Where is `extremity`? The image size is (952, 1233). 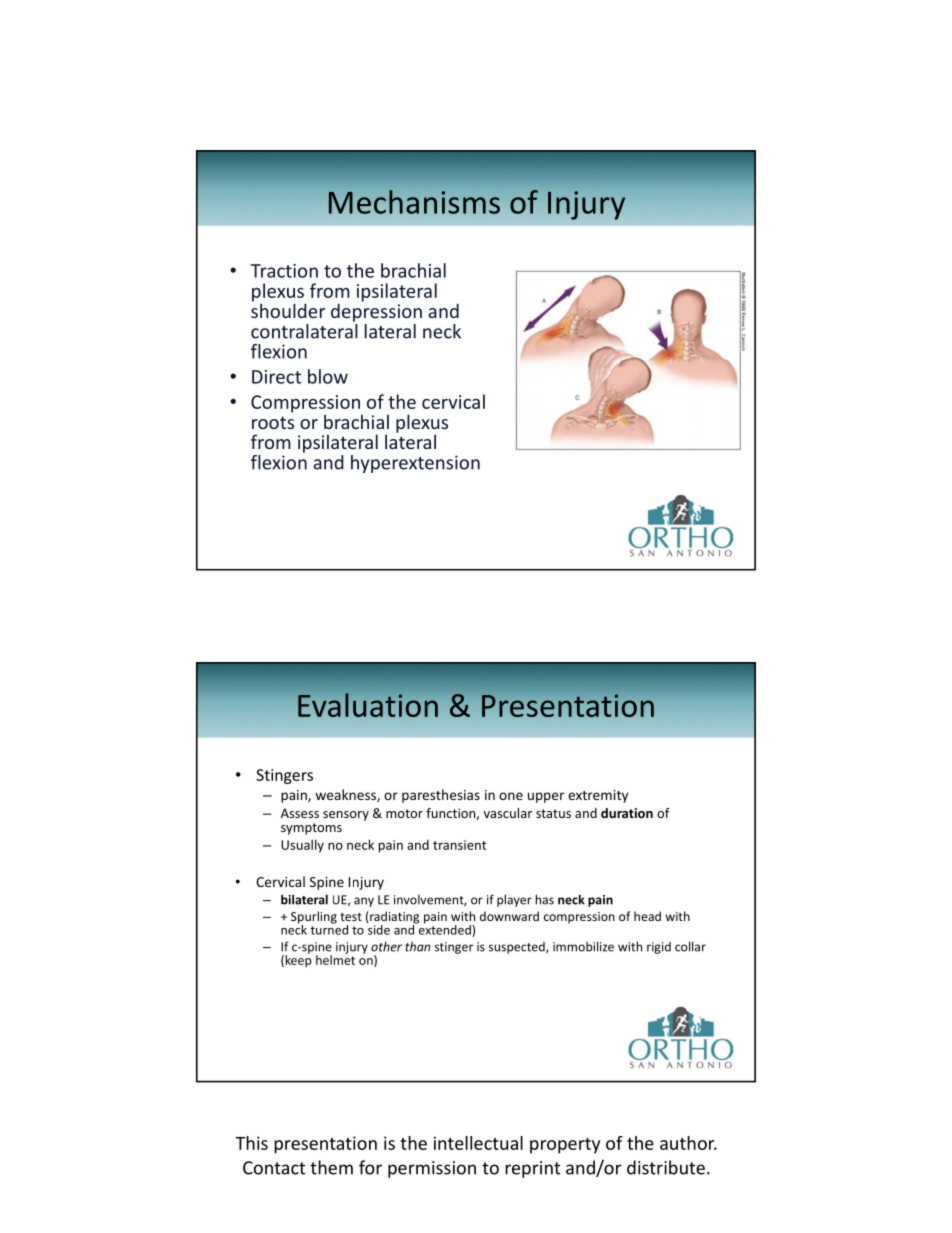
extremity is located at coordinates (598, 796).
